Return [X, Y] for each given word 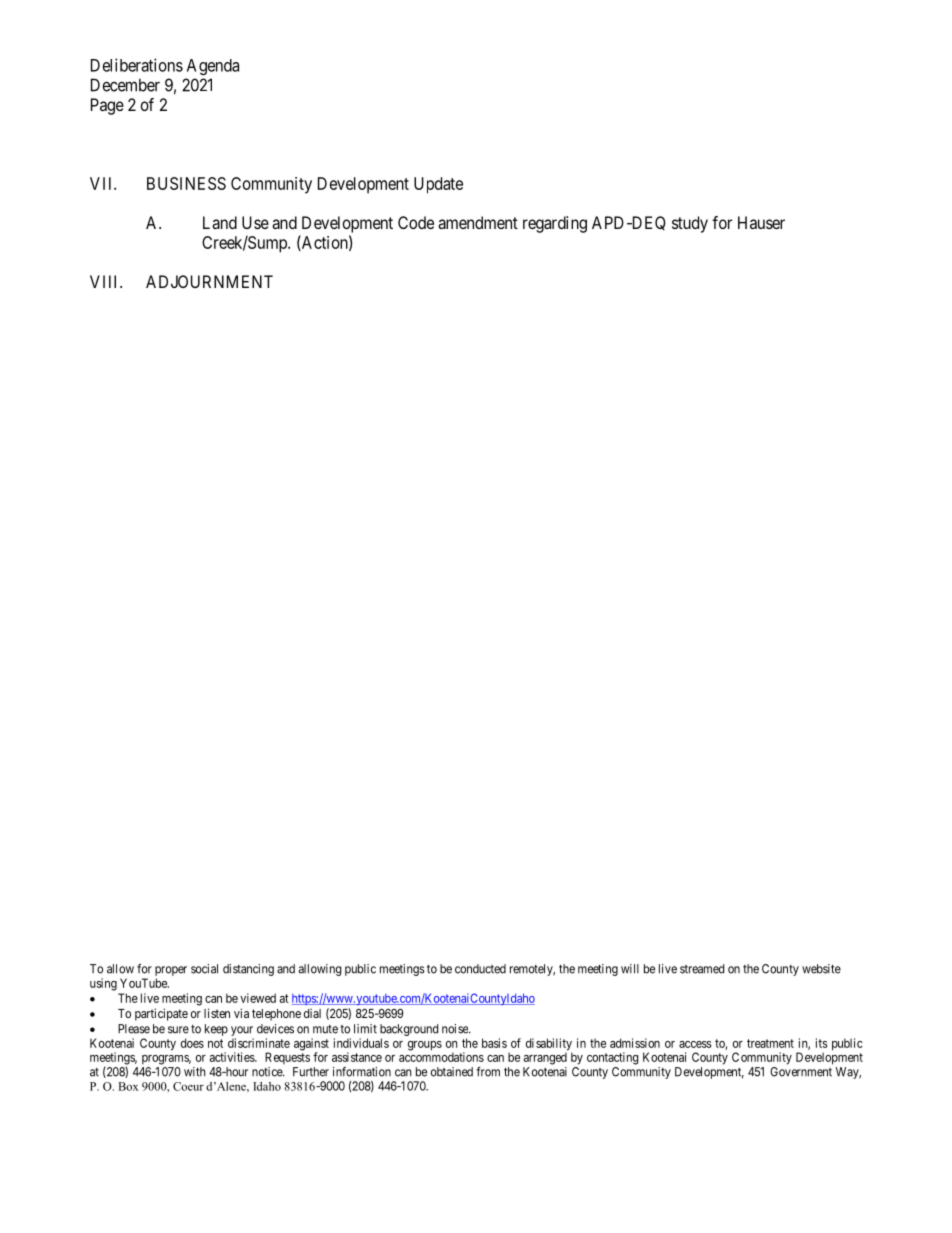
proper [171, 971]
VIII [105, 281]
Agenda [213, 67]
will [630, 969]
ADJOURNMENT [209, 281]
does [192, 1043]
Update [438, 185]
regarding [555, 224]
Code [416, 222]
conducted [480, 969]
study [690, 224]
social [204, 969]
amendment [478, 222]
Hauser [761, 222]
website [821, 969]
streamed [702, 969]
